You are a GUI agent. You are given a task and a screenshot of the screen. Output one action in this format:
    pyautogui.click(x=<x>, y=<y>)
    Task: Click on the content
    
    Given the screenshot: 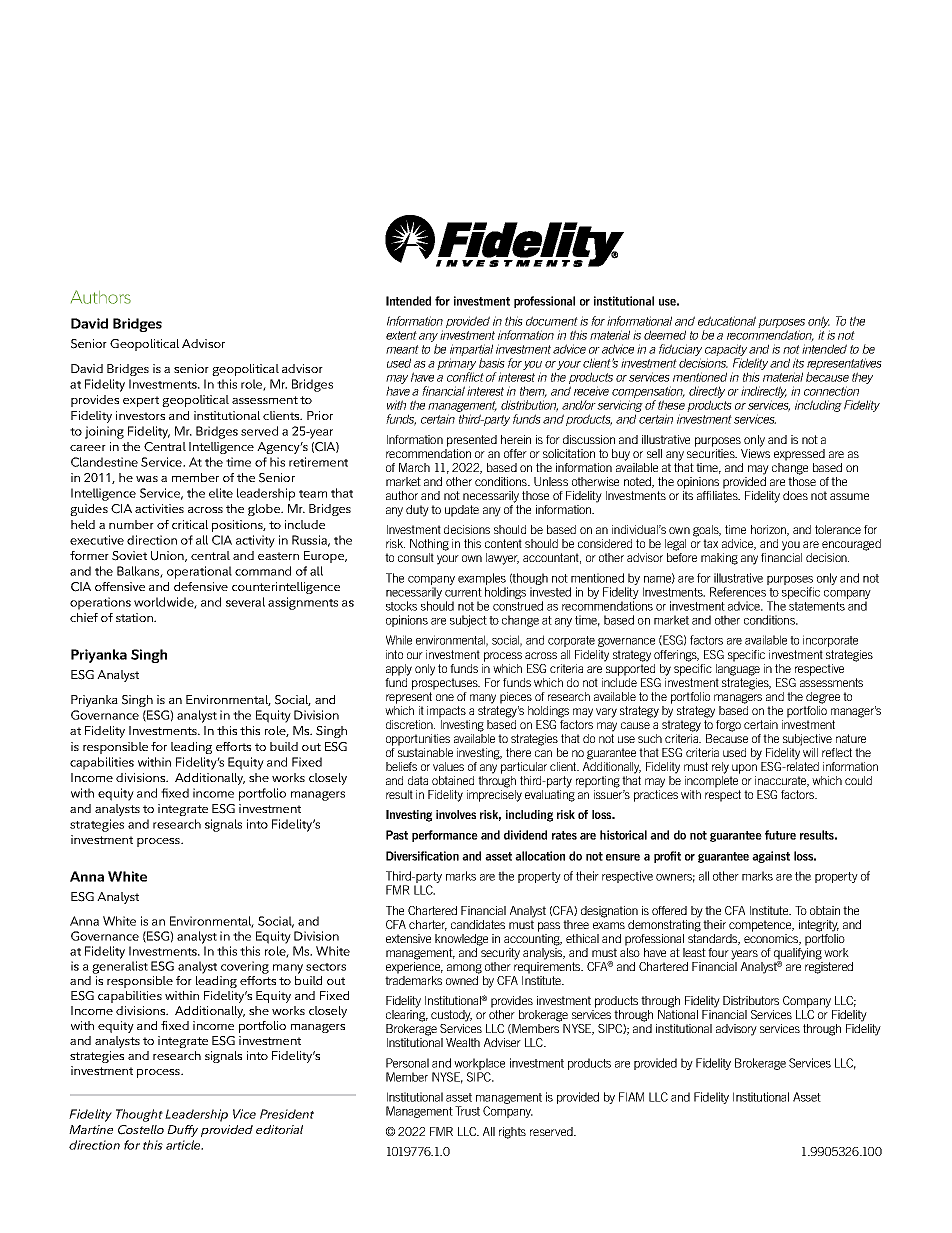 What is the action you would take?
    pyautogui.click(x=503, y=543)
